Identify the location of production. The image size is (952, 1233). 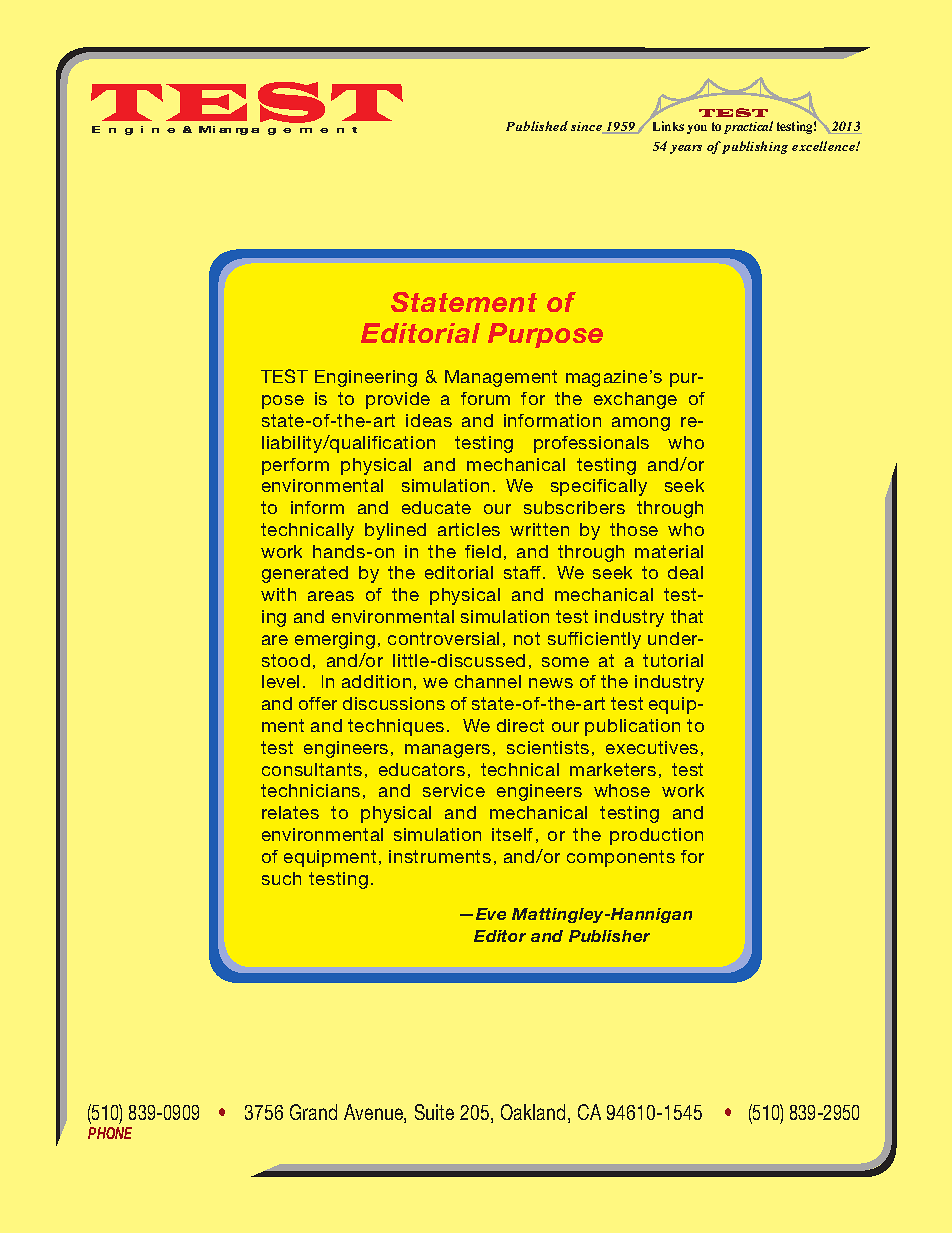
(656, 836).
